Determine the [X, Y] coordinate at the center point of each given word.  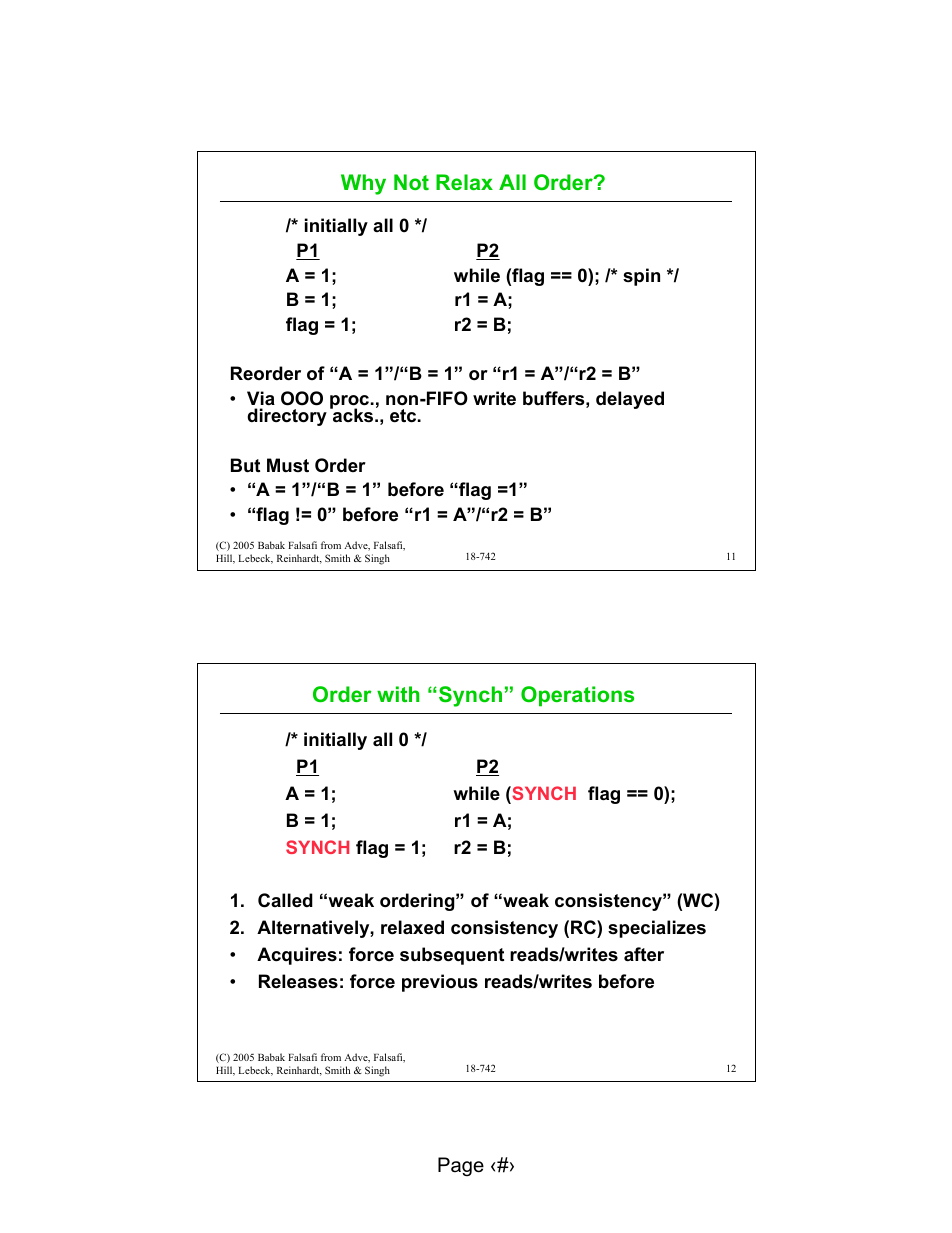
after [644, 954]
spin [641, 277]
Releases [298, 981]
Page [461, 1166]
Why [363, 184]
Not [411, 182]
